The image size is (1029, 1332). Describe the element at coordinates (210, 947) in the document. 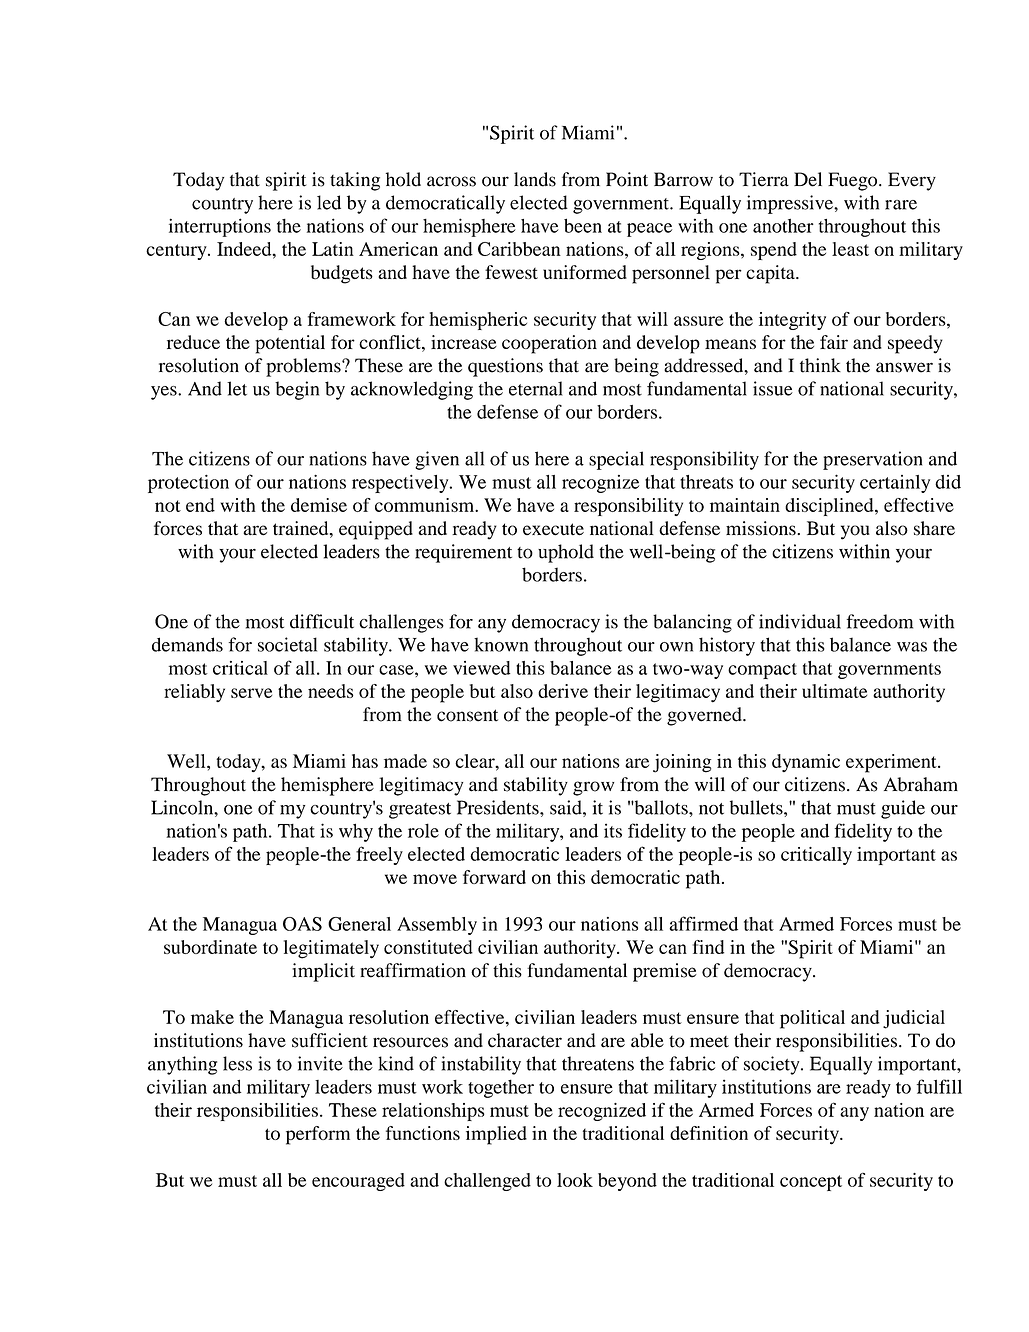

I see `subordinate` at that location.
